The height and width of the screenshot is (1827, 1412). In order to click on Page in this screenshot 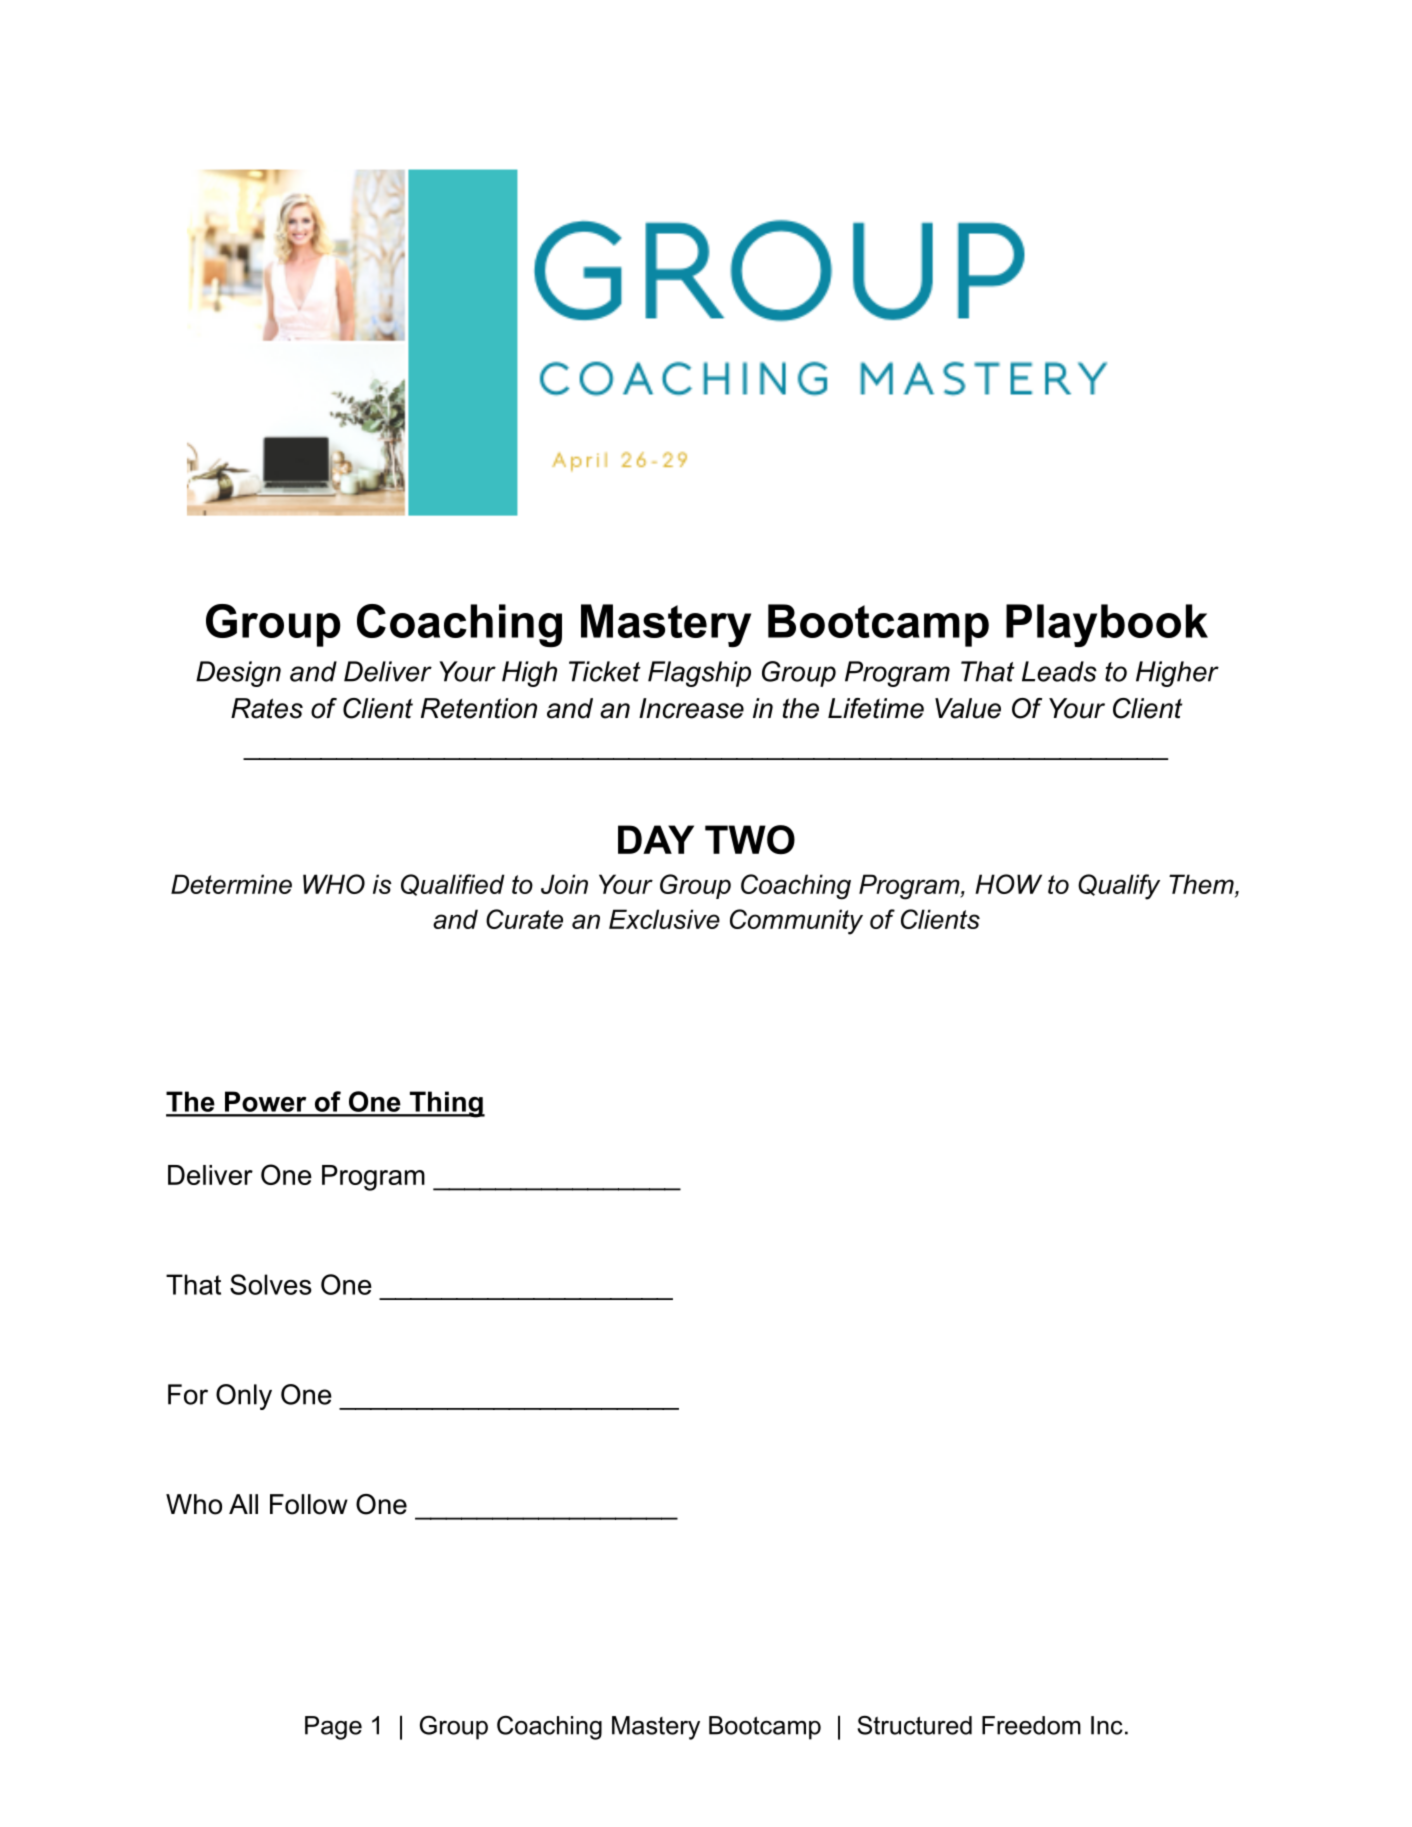, I will do `click(333, 1728)`.
